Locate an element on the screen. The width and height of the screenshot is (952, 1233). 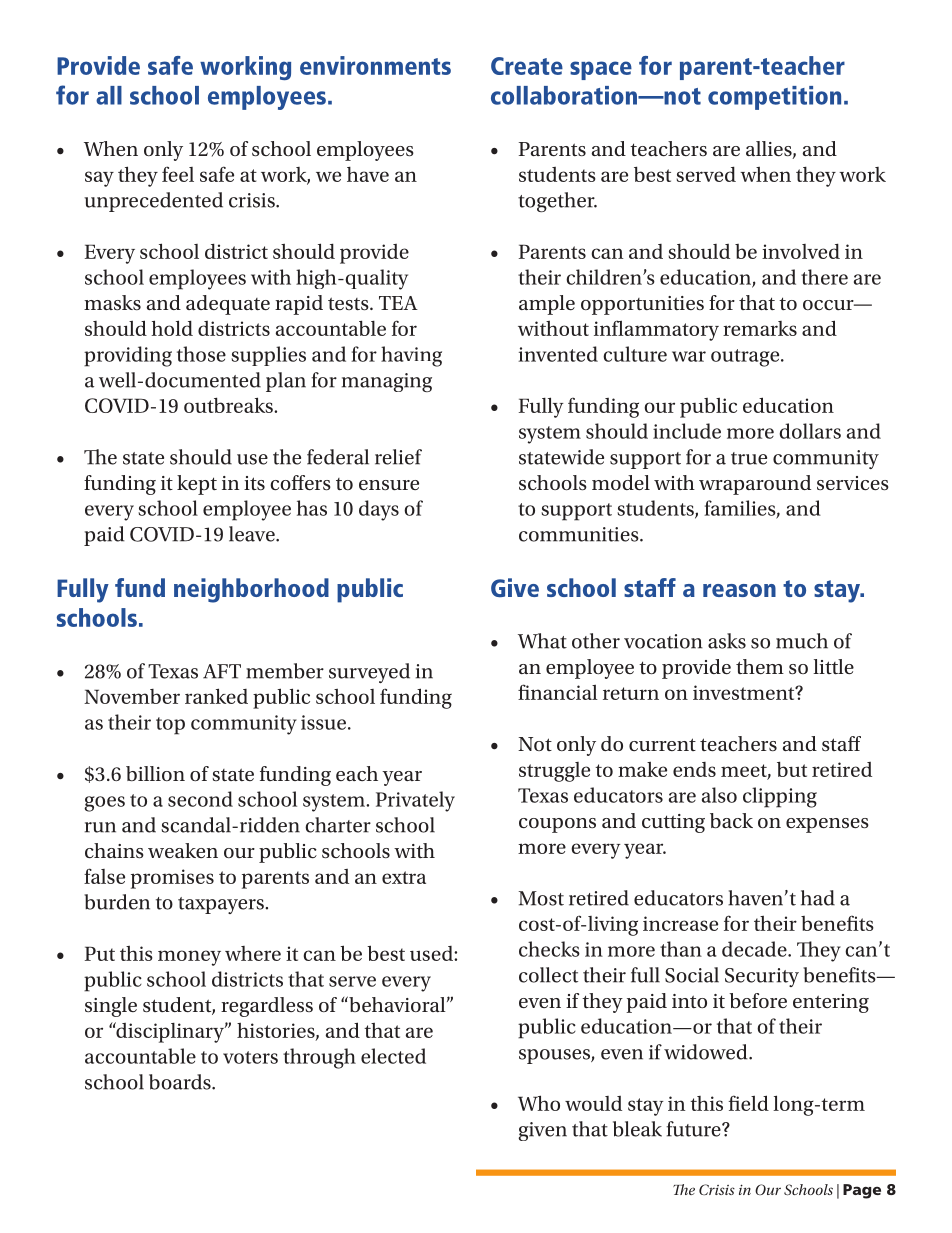
Create is located at coordinates (527, 66).
